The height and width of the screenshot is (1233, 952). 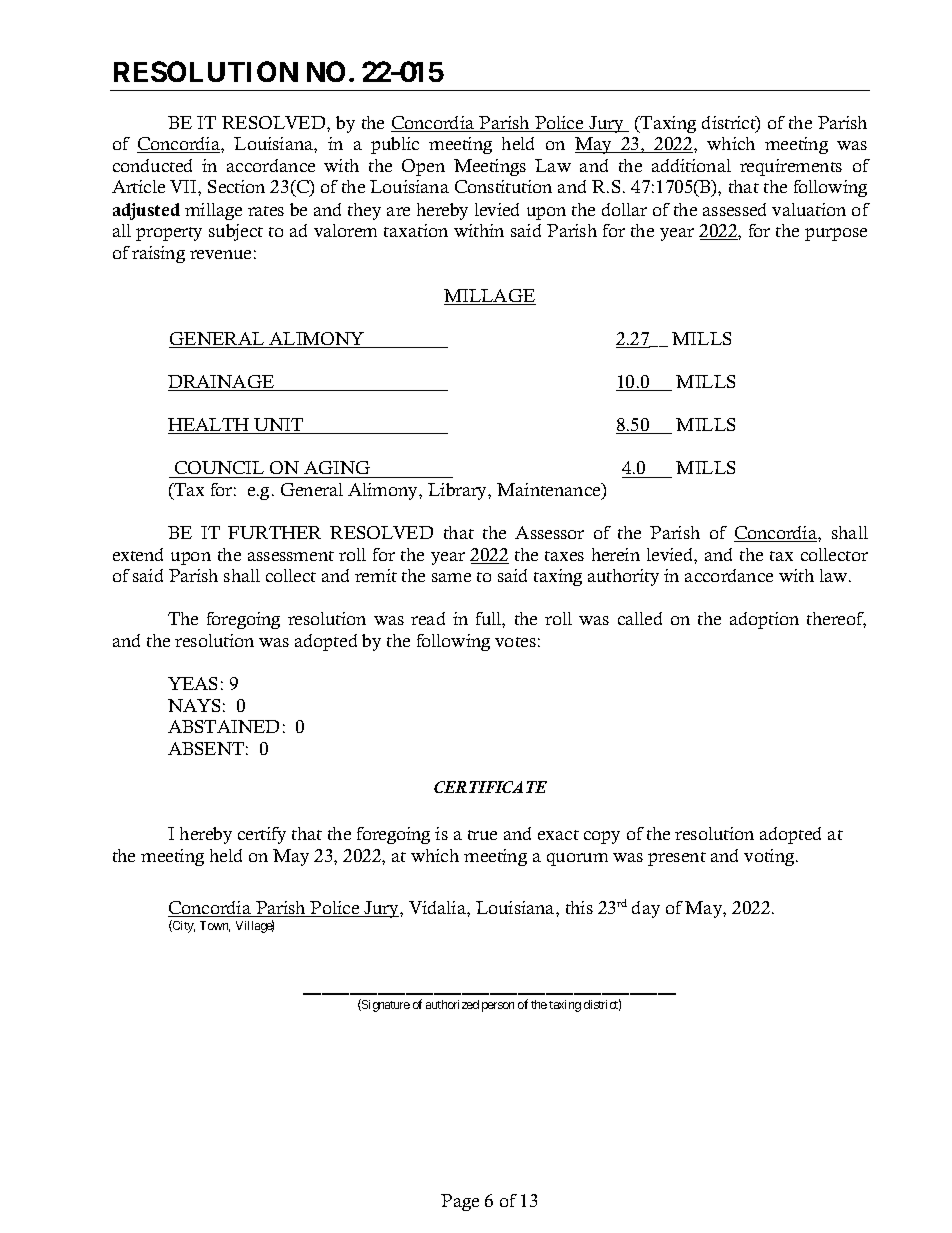 What do you see at coordinates (503, 186) in the screenshot?
I see `Constitution` at bounding box center [503, 186].
